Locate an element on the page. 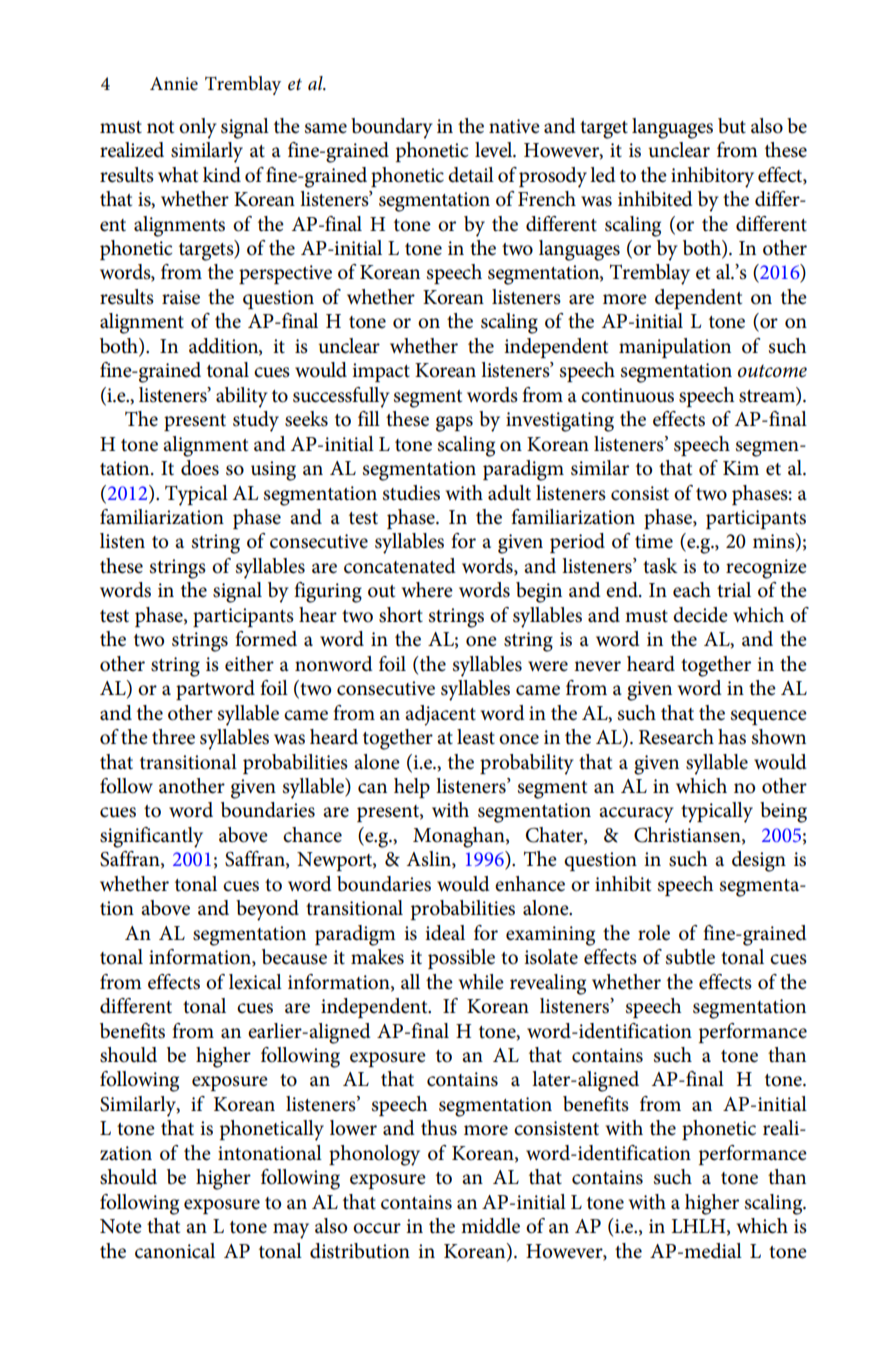 The height and width of the page is (1345, 896). canonical is located at coordinates (175, 1251).
